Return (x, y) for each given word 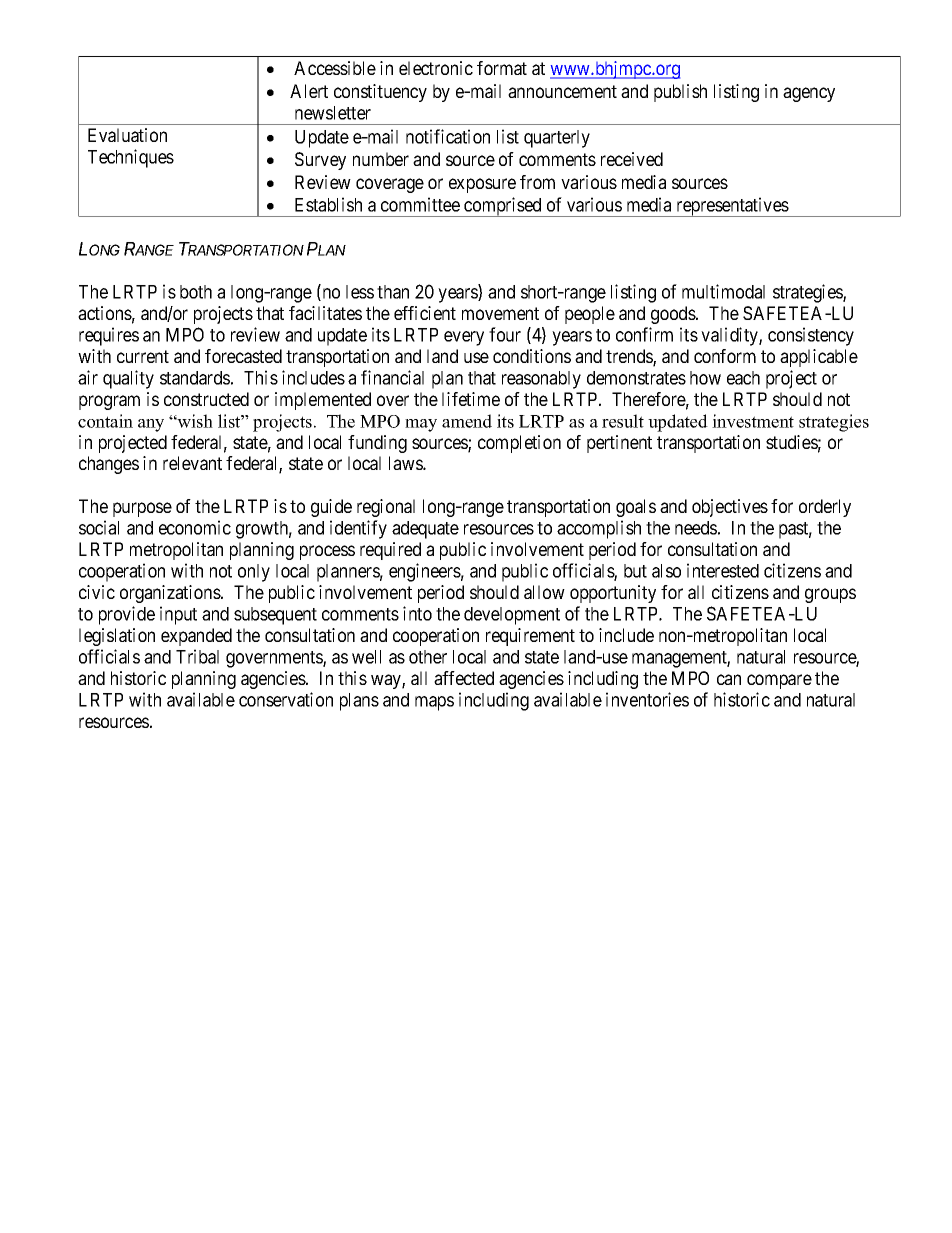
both (196, 292)
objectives (730, 508)
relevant (192, 463)
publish (680, 93)
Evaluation (127, 135)
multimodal (723, 291)
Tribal (197, 656)
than (393, 292)
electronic (436, 68)
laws (406, 463)
